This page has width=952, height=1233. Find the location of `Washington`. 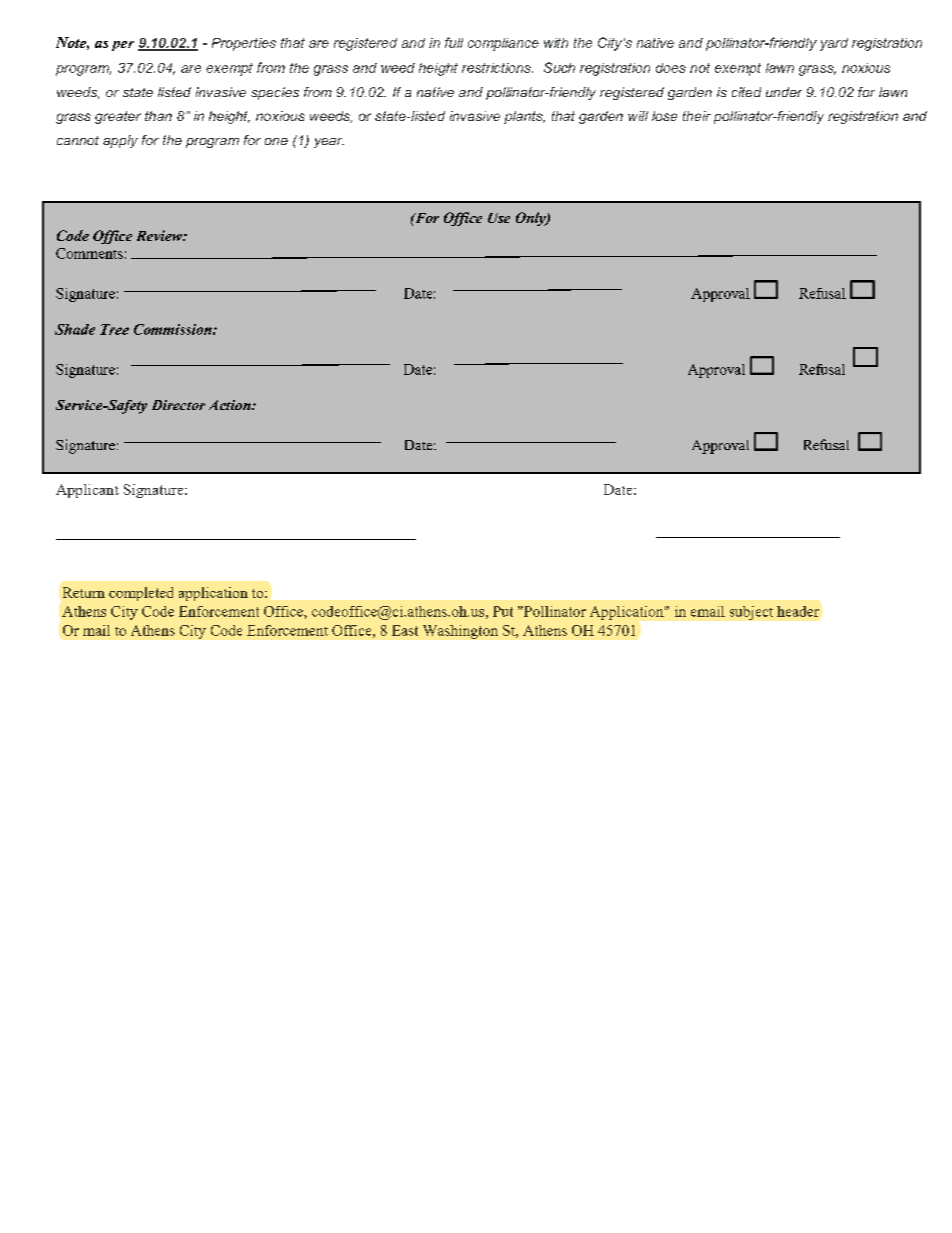

Washington is located at coordinates (460, 632).
